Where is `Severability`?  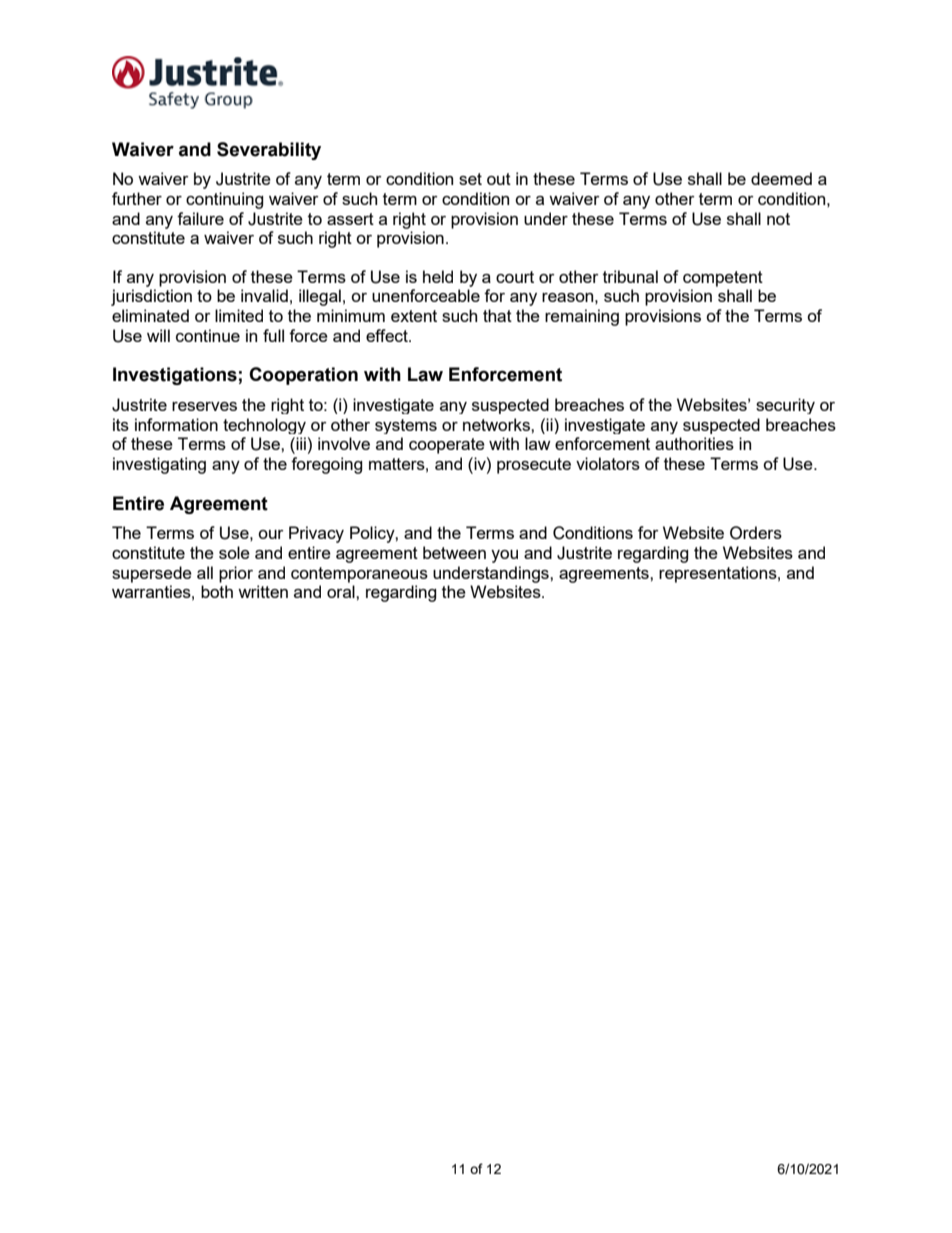
Severability is located at coordinates (269, 151).
